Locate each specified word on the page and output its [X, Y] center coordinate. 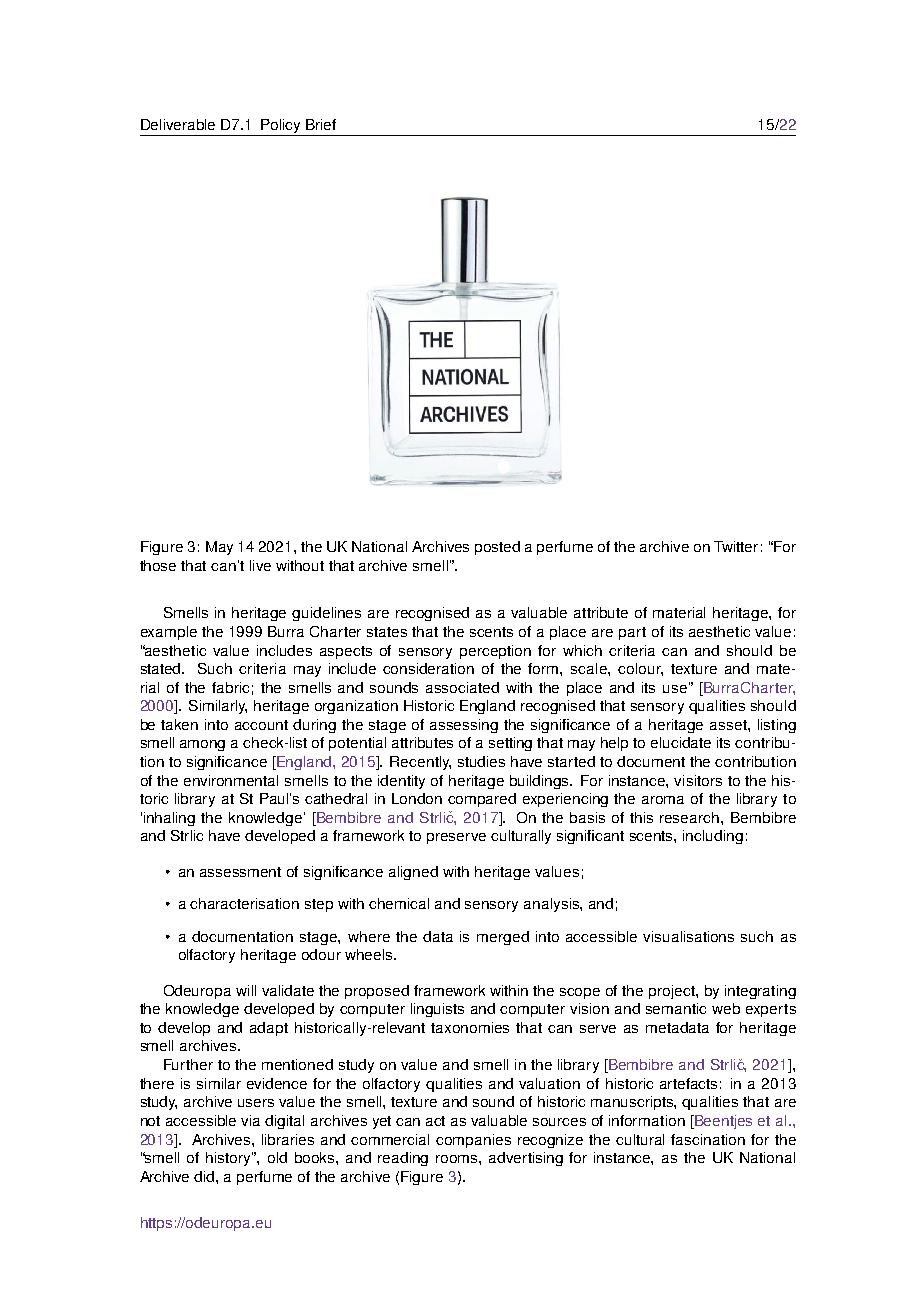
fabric [230, 687]
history [229, 1159]
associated [462, 687]
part [632, 633]
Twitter [736, 546]
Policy [281, 127]
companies [473, 1141]
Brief [321, 124]
